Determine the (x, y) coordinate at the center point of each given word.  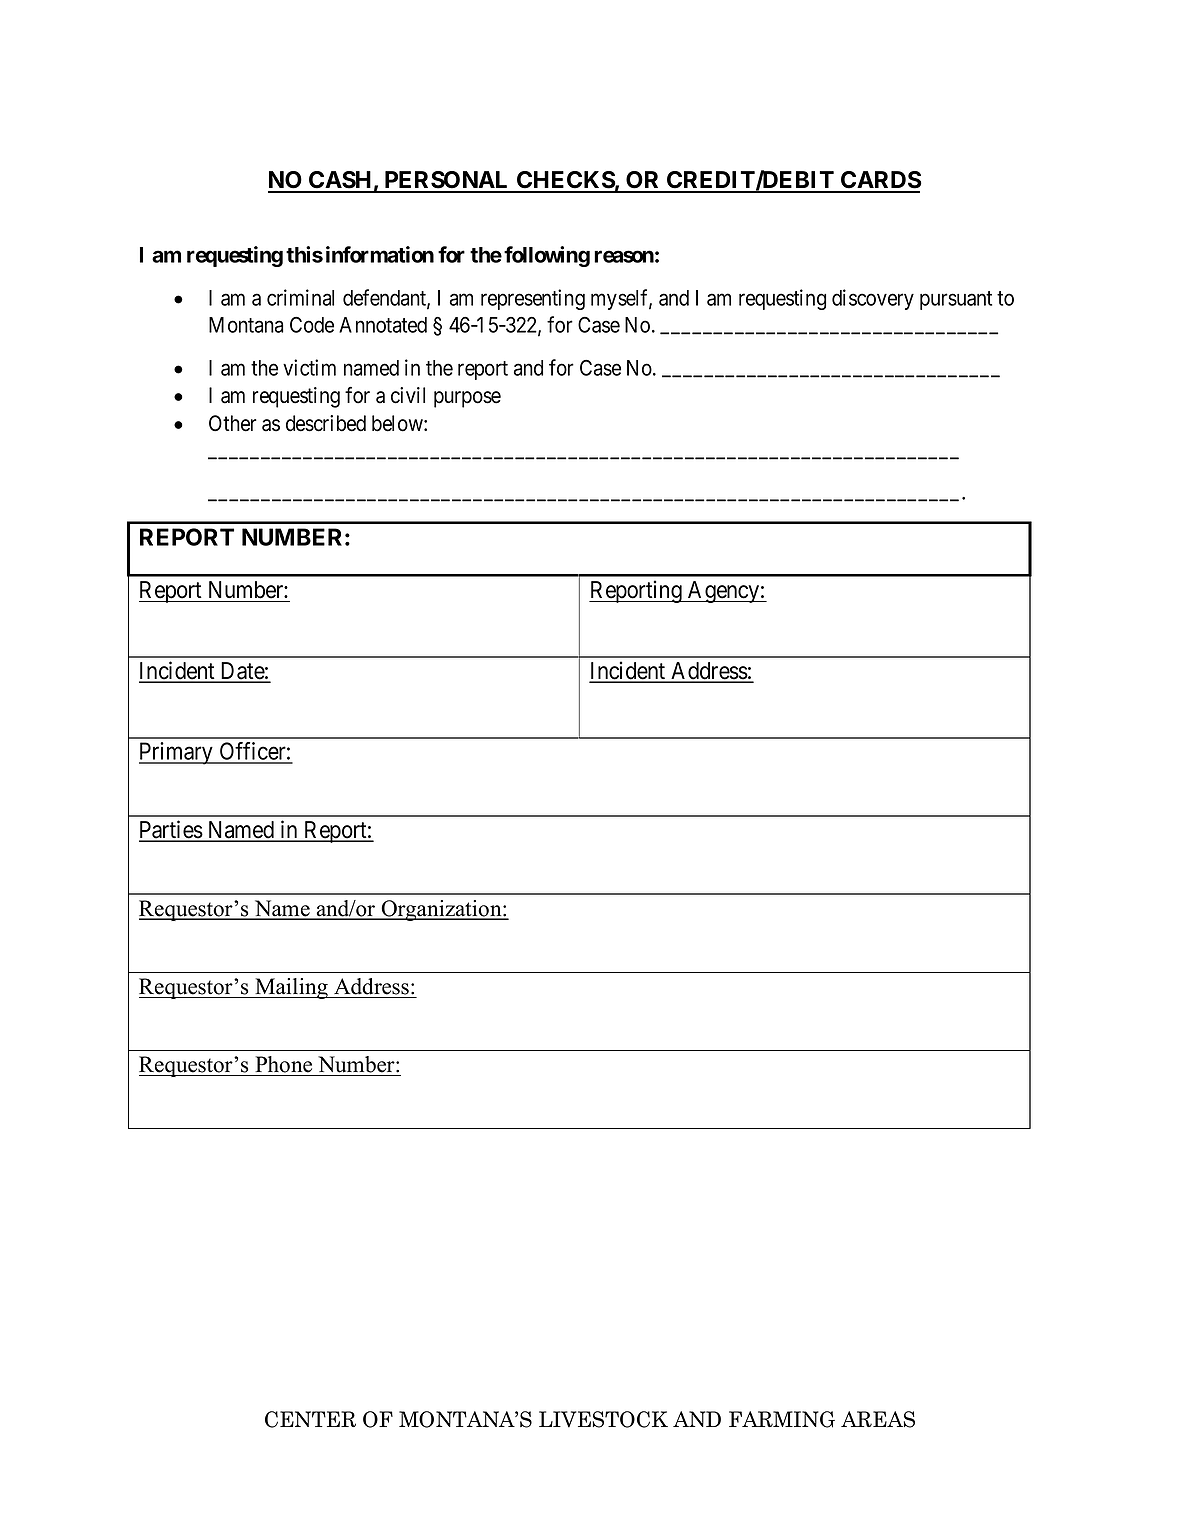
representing (533, 299)
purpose (467, 399)
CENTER (310, 1419)
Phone (284, 1064)
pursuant (956, 300)
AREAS (878, 1419)
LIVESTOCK (603, 1419)
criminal (300, 297)
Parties (171, 830)
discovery (873, 299)
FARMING (782, 1419)
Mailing (291, 988)
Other (233, 423)
